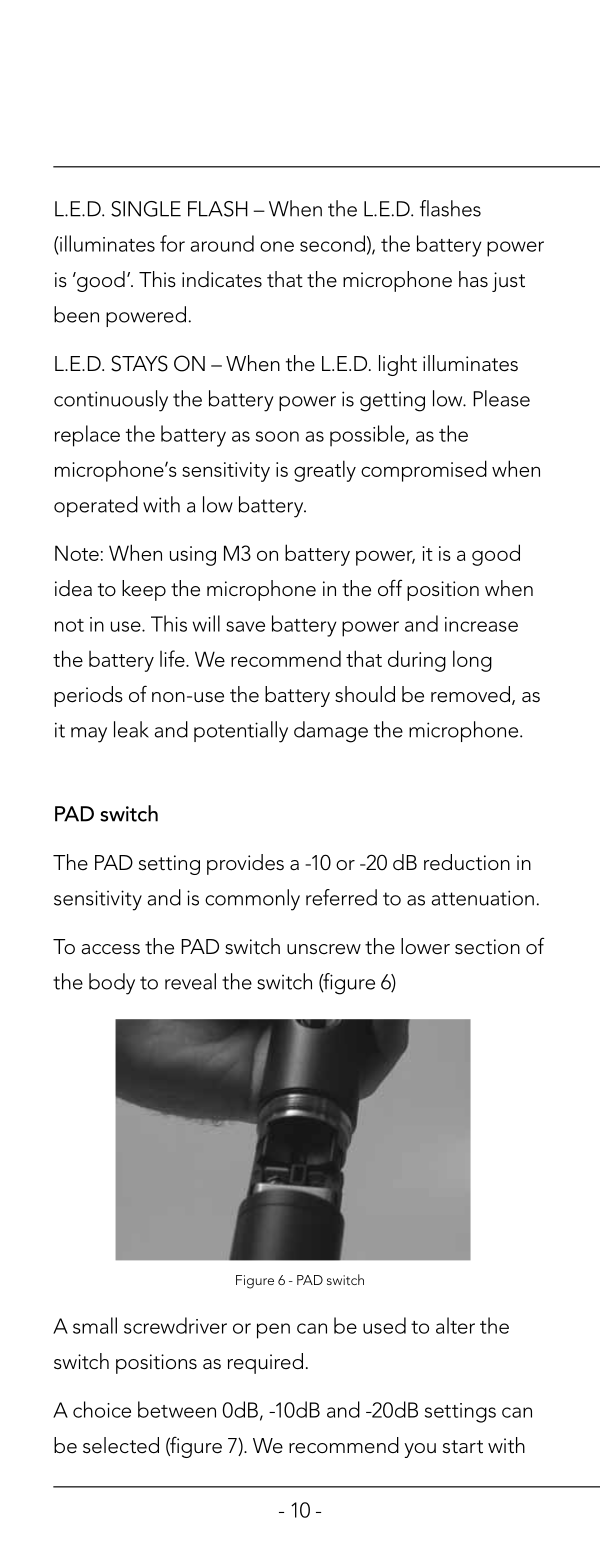  What do you see at coordinates (463, 1447) in the image?
I see `start` at bounding box center [463, 1447].
